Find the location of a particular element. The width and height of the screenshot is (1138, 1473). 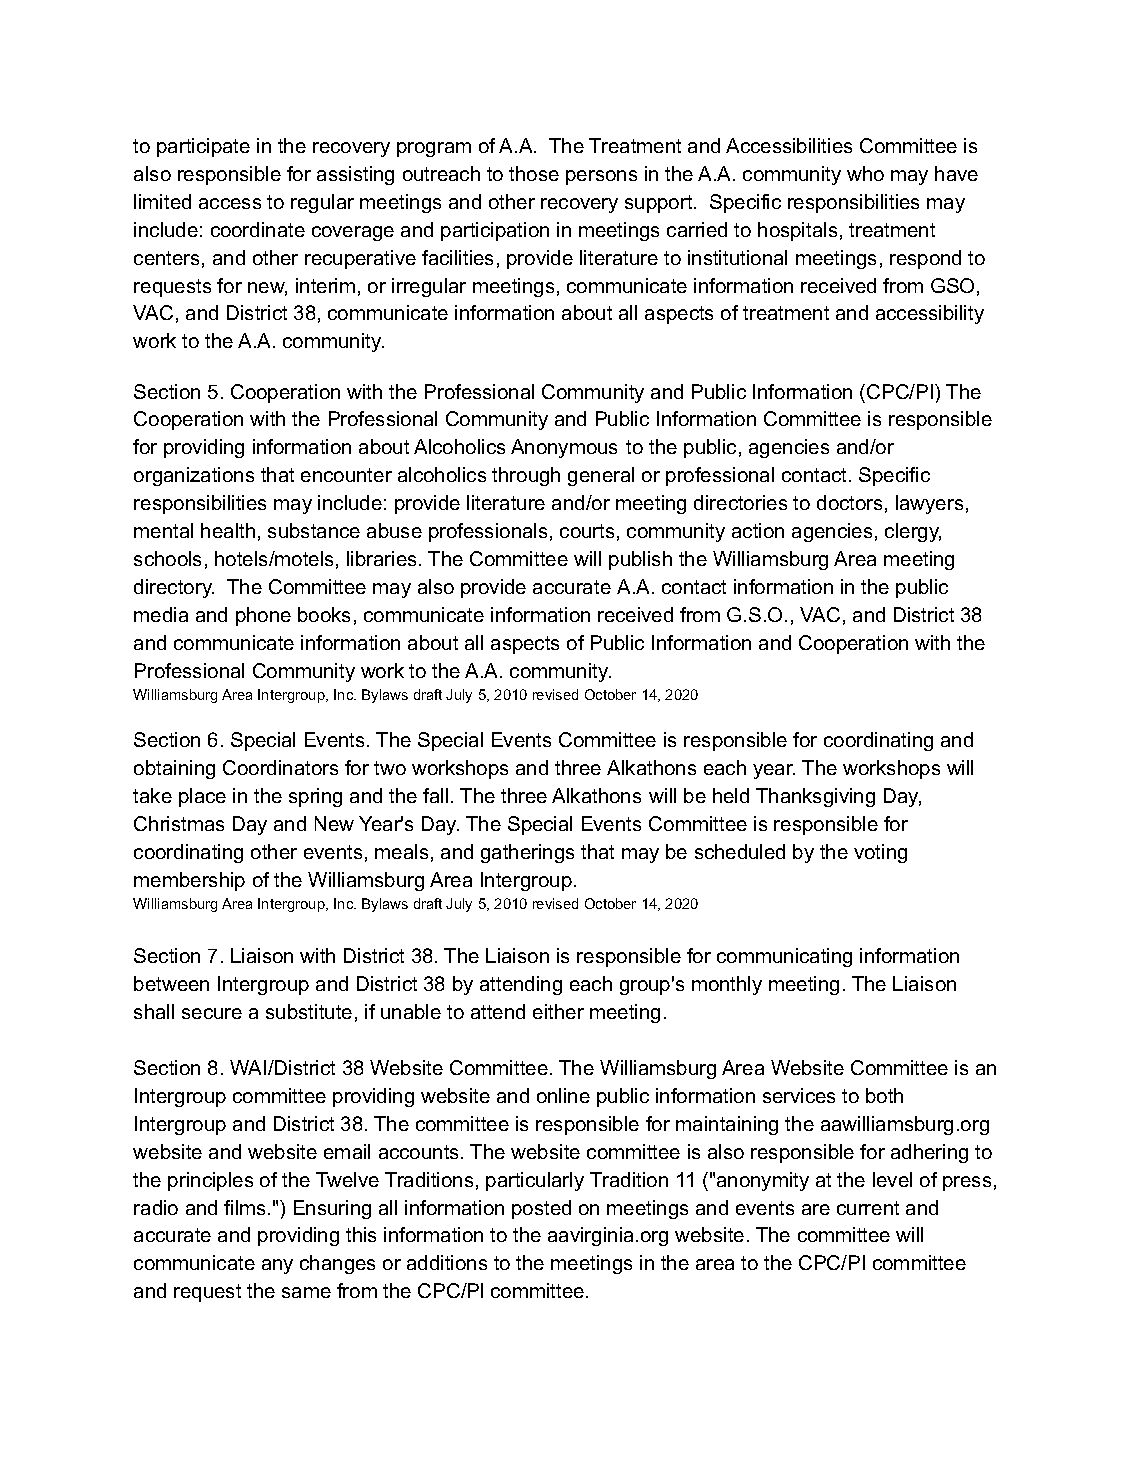

Thanksgiving is located at coordinates (815, 797).
